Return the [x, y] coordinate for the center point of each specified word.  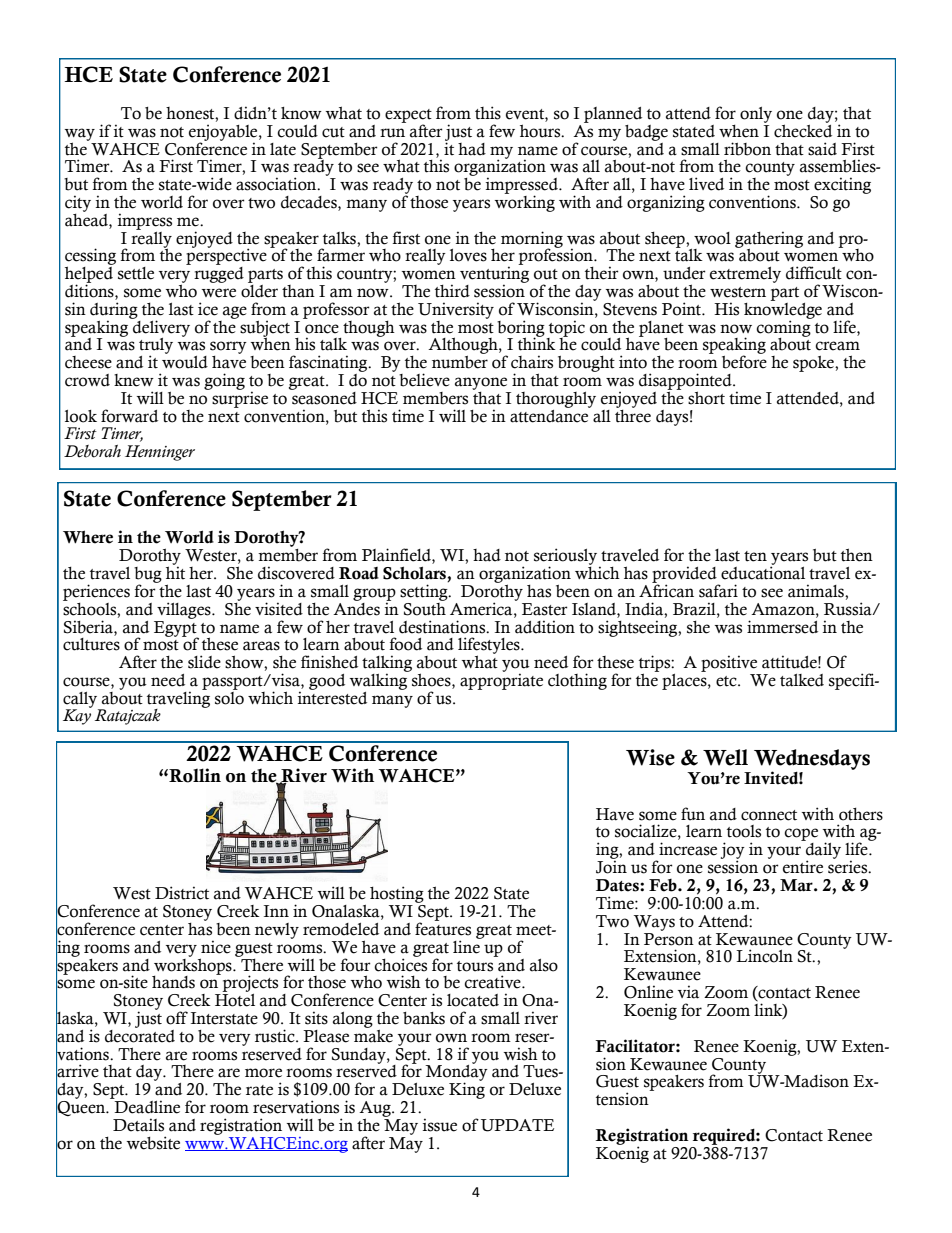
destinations [443, 627]
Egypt [176, 628]
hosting [398, 896]
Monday [456, 1073]
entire [803, 867]
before [744, 361]
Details [138, 1125]
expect [408, 117]
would [185, 361]
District [182, 893]
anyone [481, 383]
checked [803, 130]
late [283, 149]
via [688, 992]
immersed [782, 627]
